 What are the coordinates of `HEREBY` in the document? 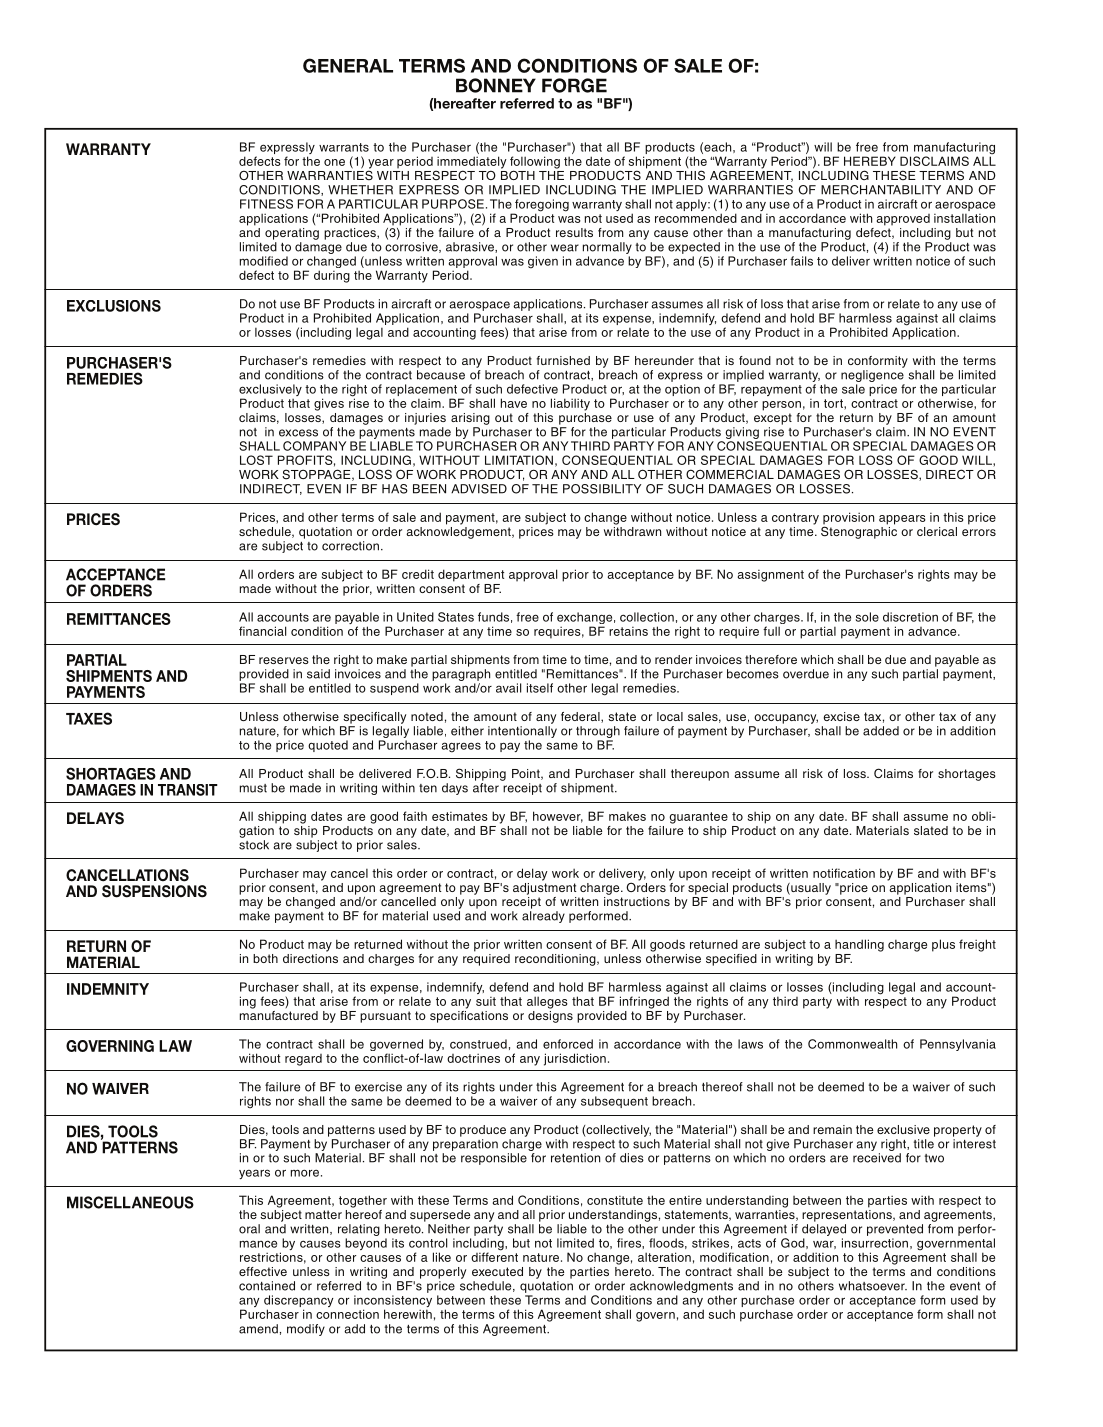 It's located at (870, 161).
